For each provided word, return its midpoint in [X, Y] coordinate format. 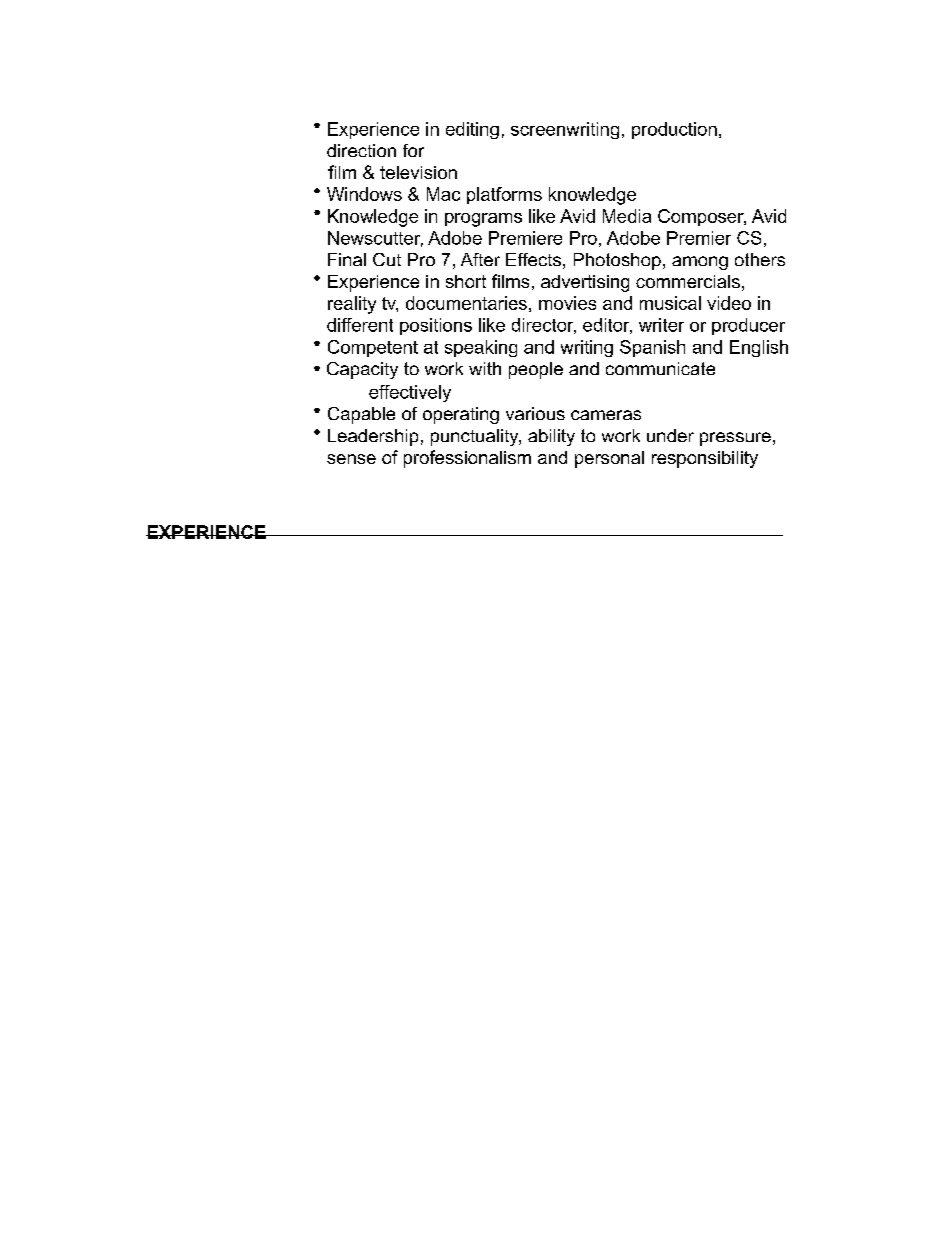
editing [472, 130]
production [674, 130]
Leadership [373, 437]
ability [551, 437]
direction [361, 150]
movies [567, 303]
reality [352, 305]
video [729, 303]
